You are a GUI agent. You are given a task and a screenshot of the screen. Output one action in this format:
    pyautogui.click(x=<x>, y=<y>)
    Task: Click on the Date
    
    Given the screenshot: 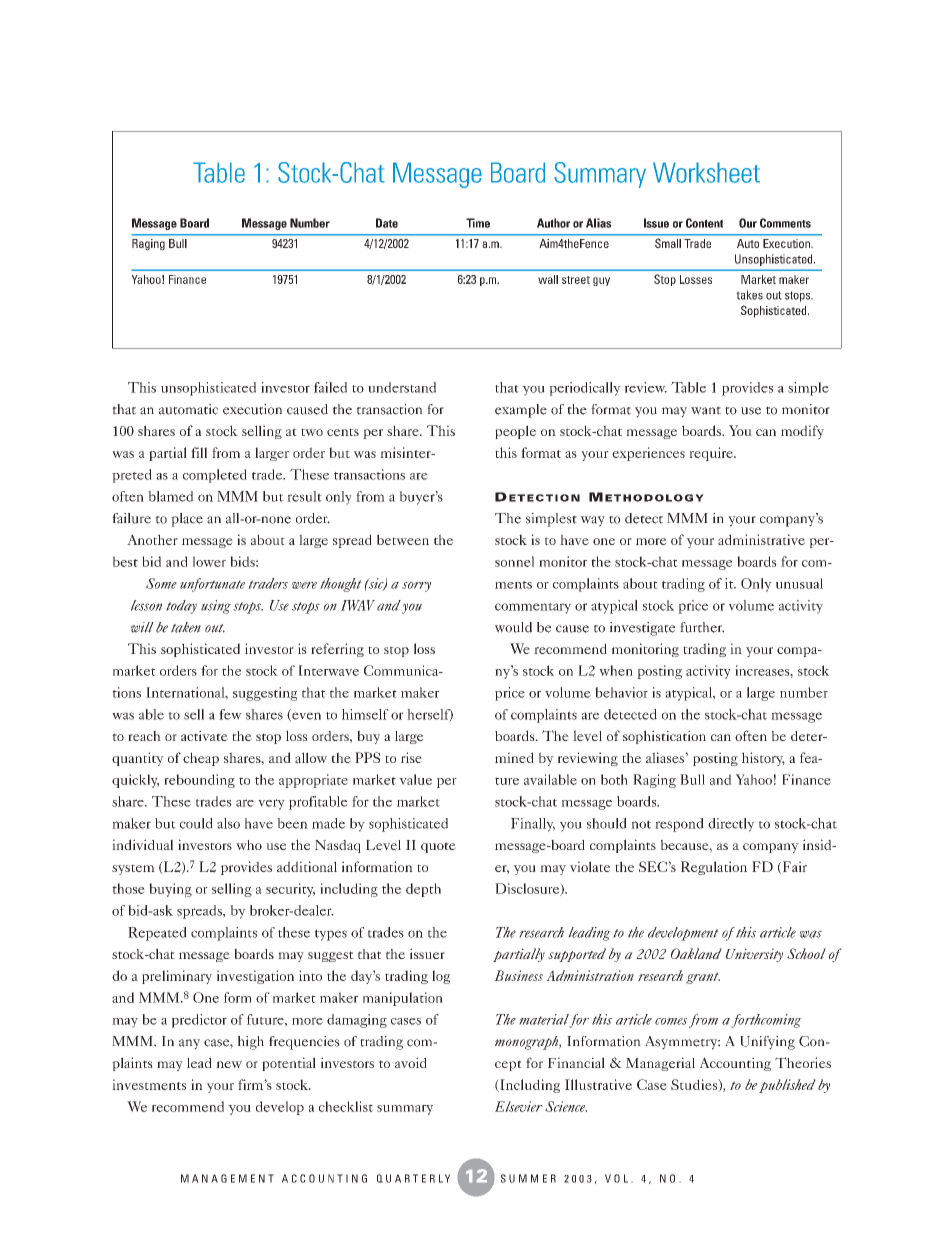 What is the action you would take?
    pyautogui.click(x=387, y=223)
